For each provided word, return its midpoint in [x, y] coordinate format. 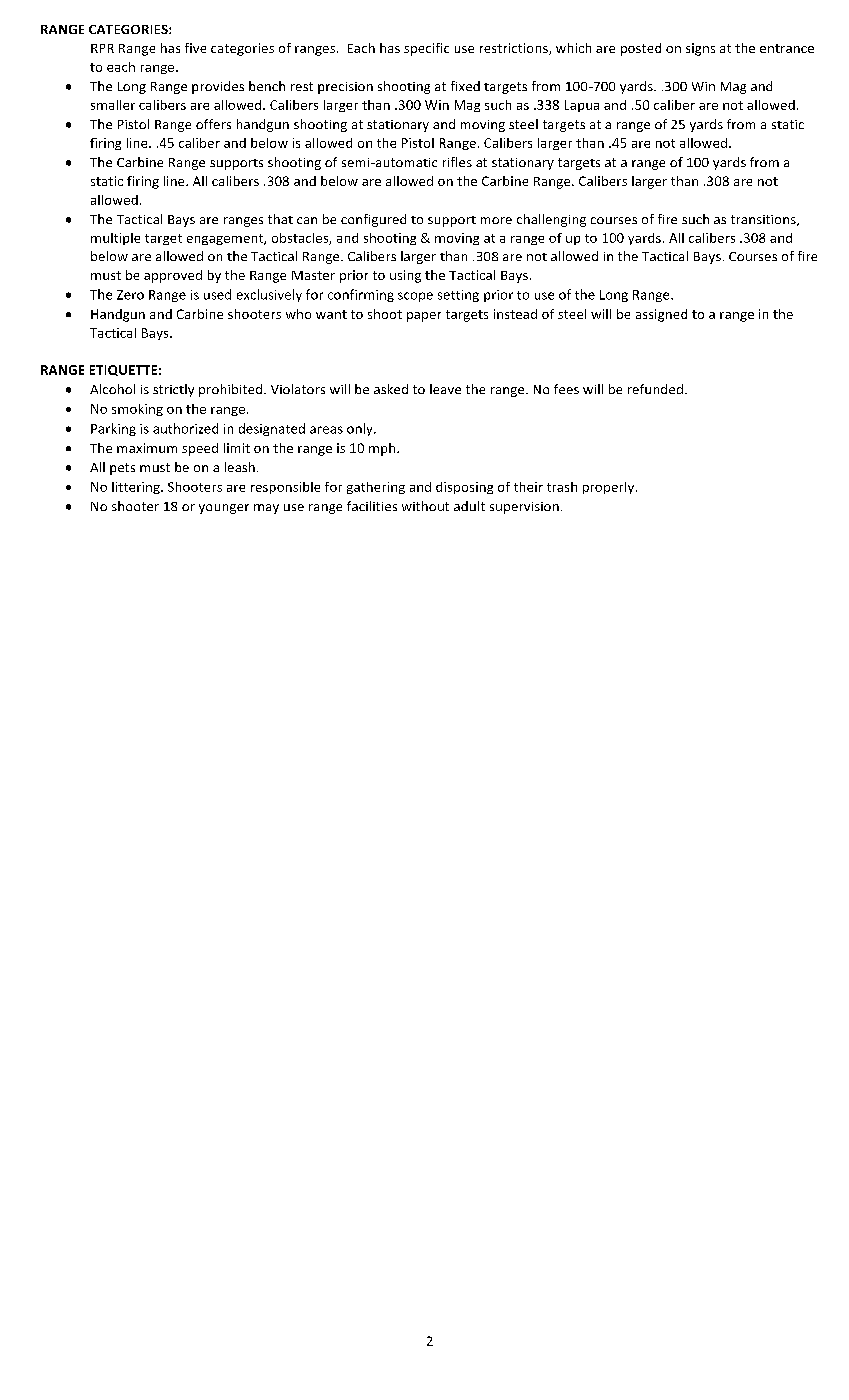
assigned [661, 315]
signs [700, 49]
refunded [655, 389]
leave [445, 389]
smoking [137, 410]
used [217, 294]
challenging [551, 220]
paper [424, 317]
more [496, 220]
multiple [115, 239]
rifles [457, 162]
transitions [764, 220]
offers [213, 124]
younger [224, 509]
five [195, 48]
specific [426, 49]
